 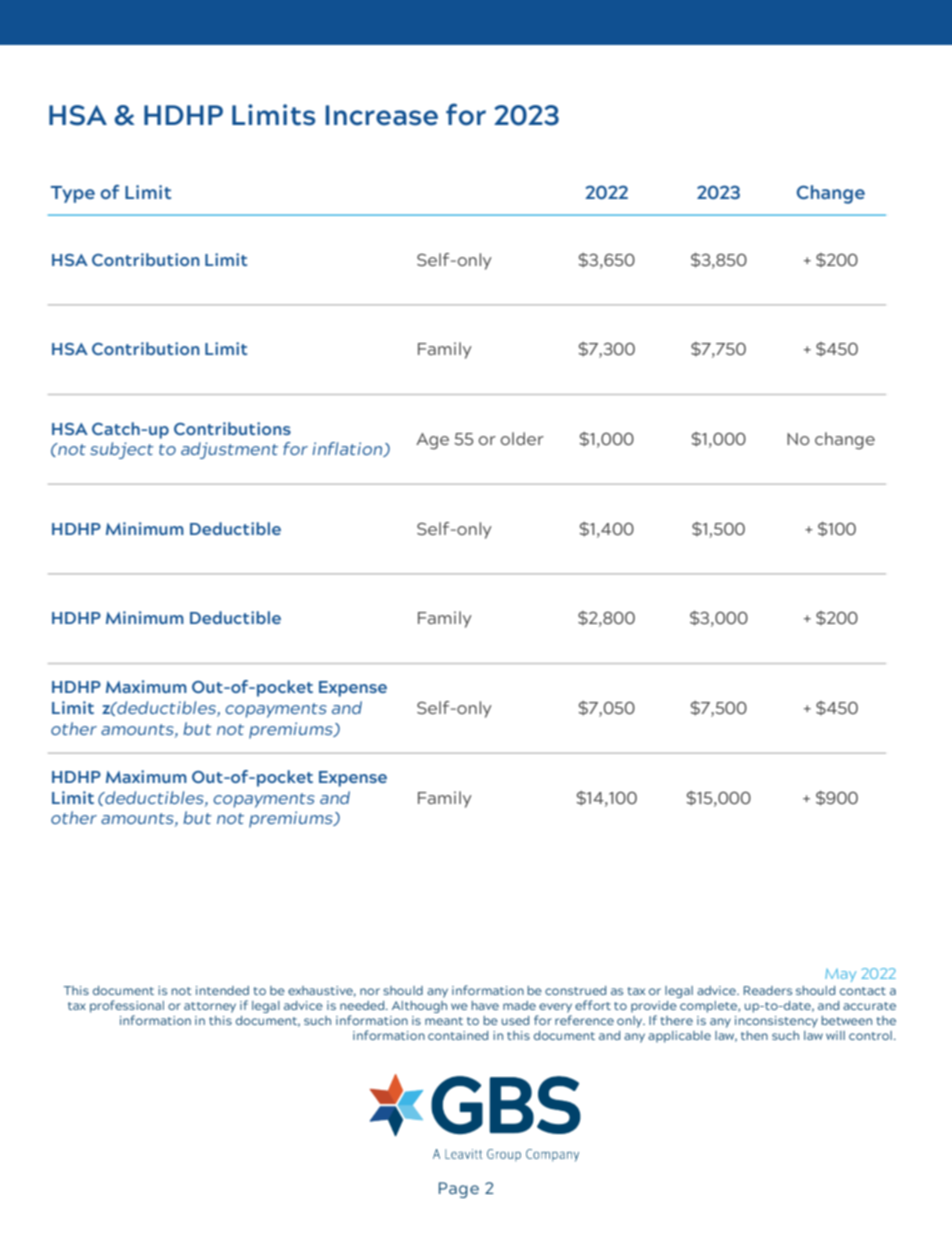 I want to click on Increase, so click(x=382, y=115).
